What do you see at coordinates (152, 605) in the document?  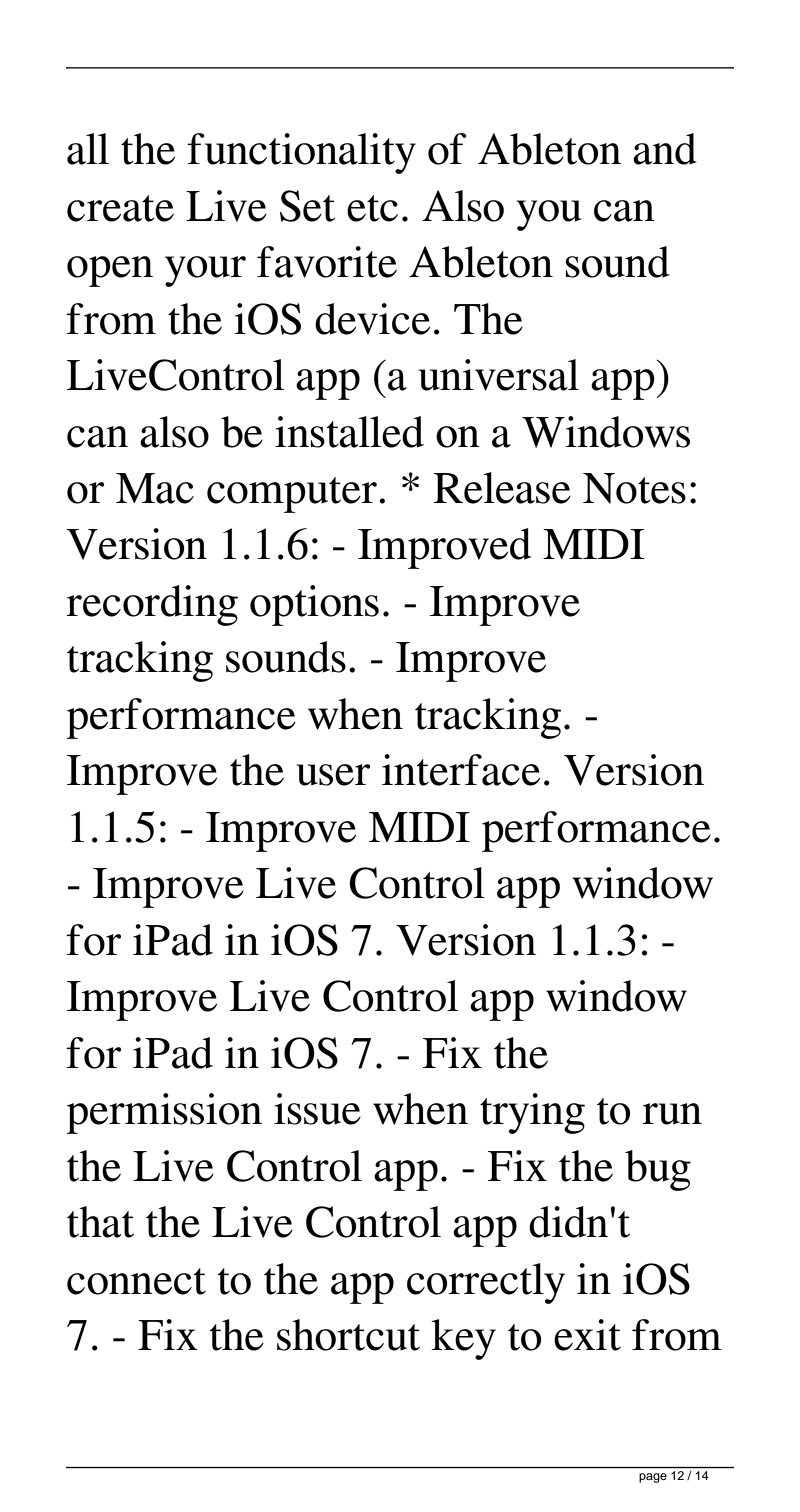 I see `recording` at bounding box center [152, 605].
